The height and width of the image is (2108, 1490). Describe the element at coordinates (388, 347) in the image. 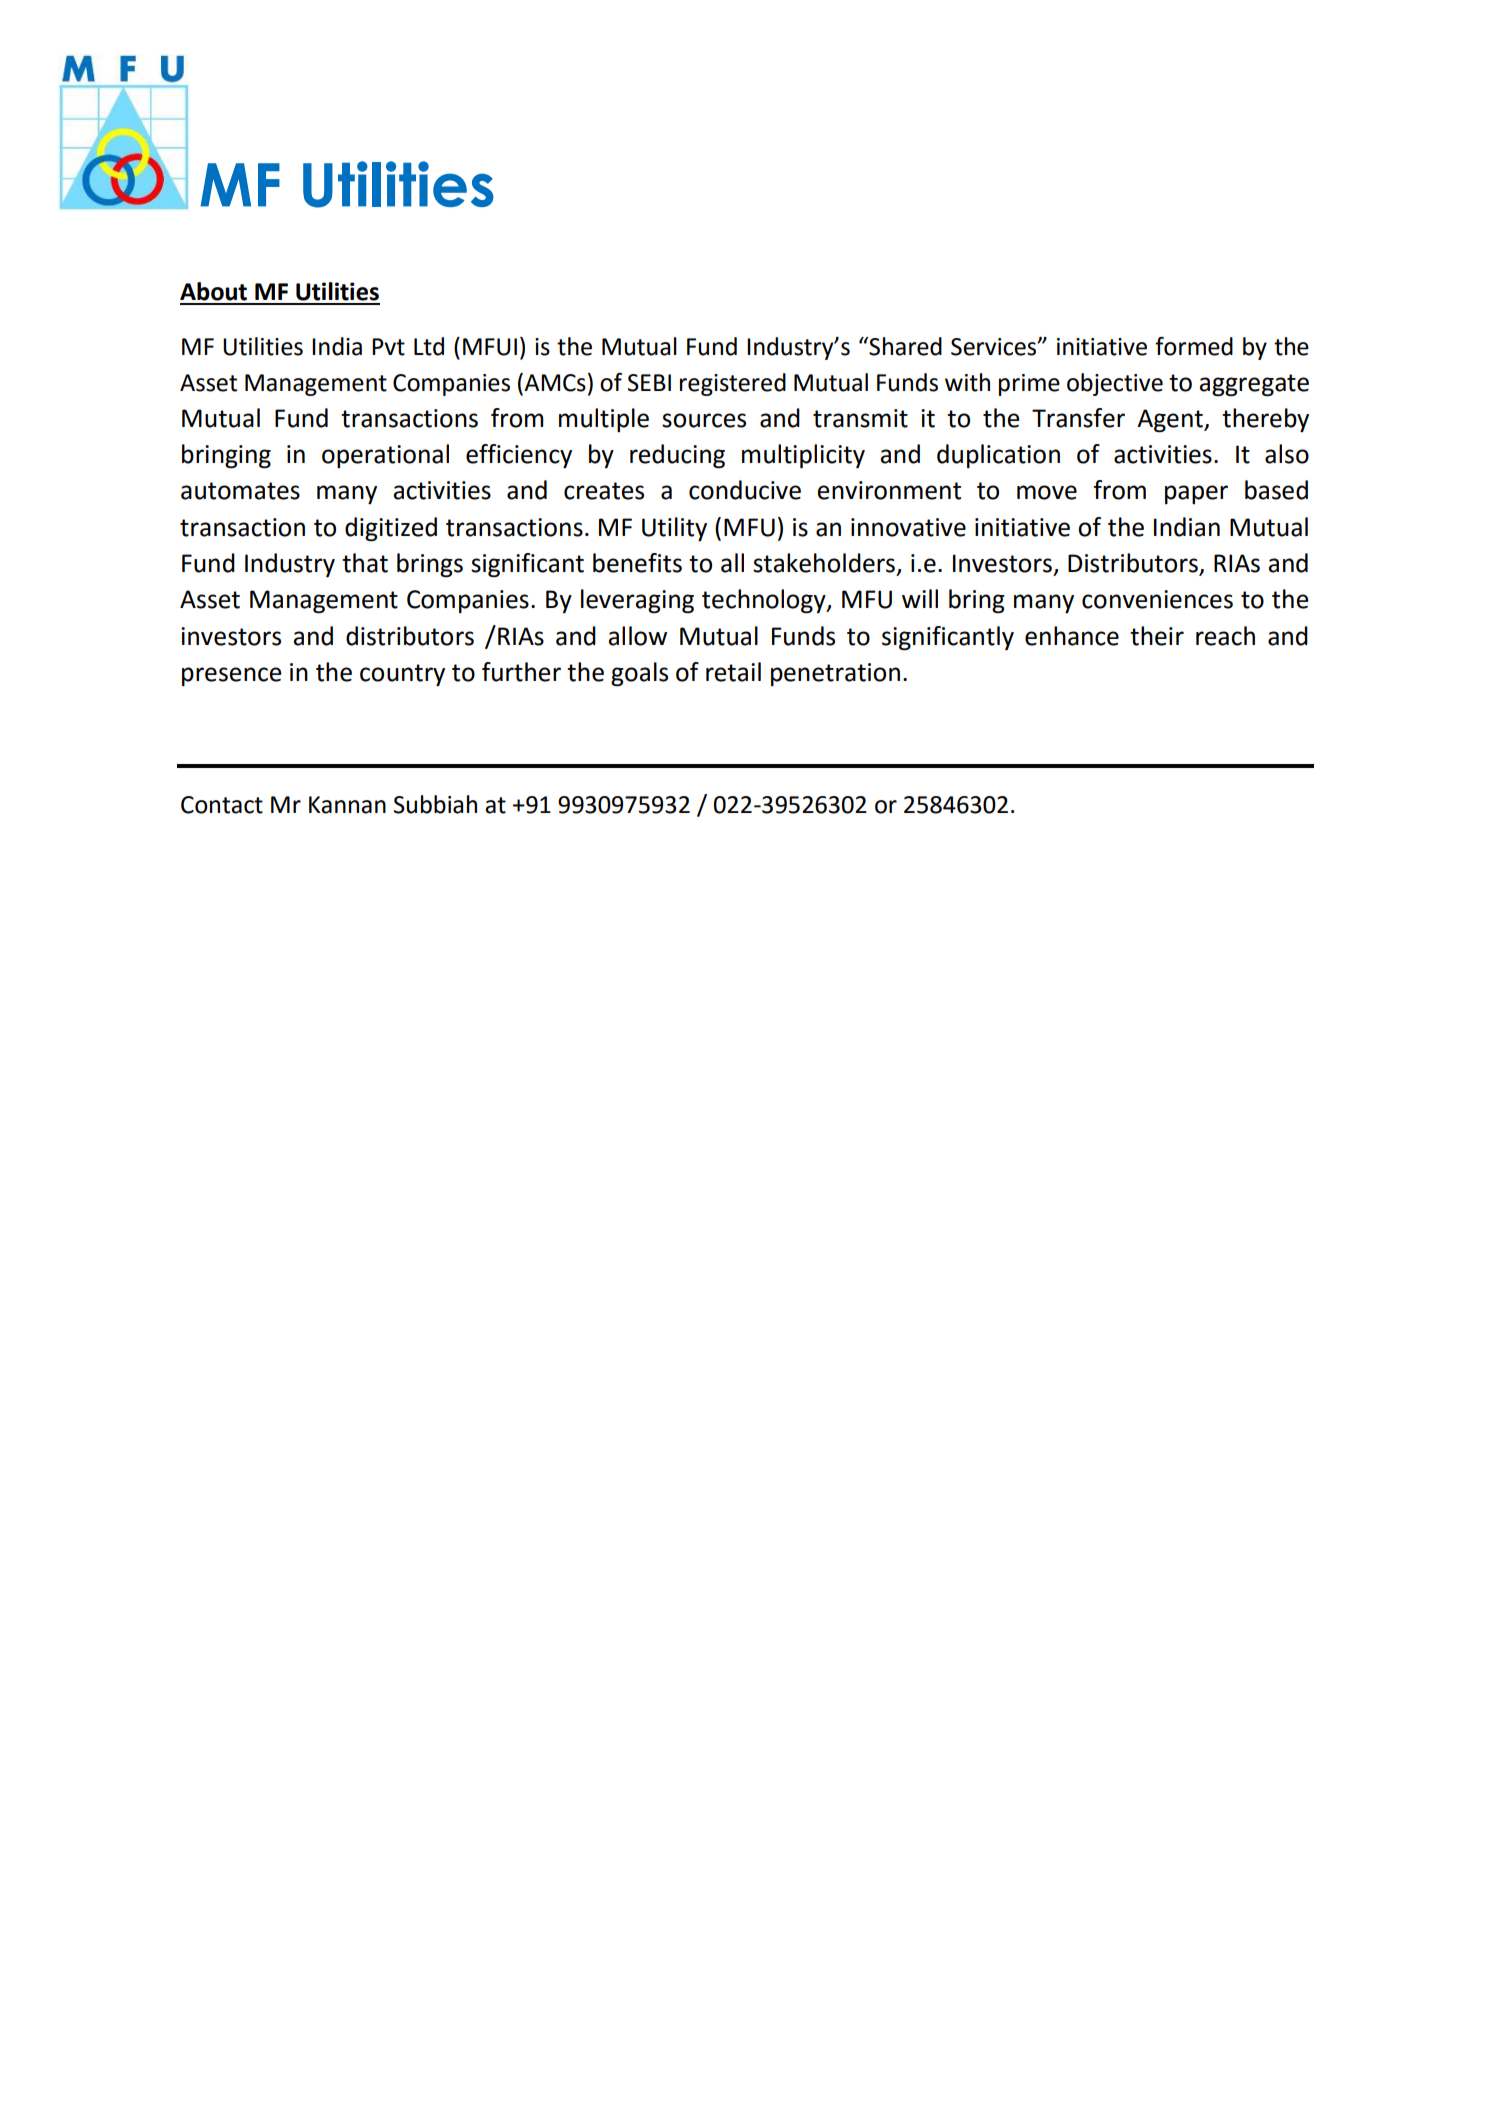

I see `Pvt` at that location.
